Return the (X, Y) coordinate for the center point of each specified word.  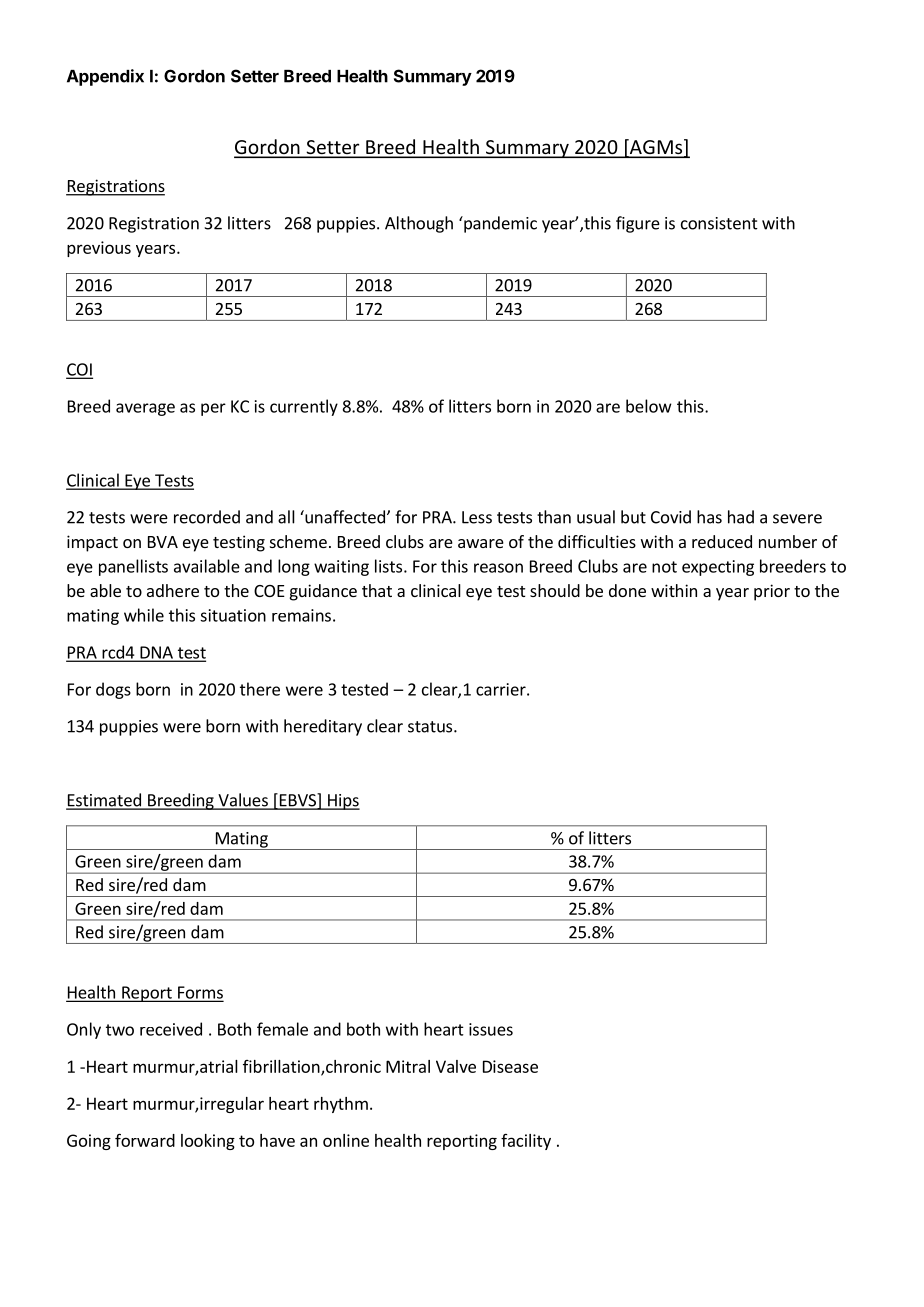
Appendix (105, 77)
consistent (719, 223)
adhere (173, 590)
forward (145, 1140)
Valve (456, 1066)
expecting (718, 568)
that (377, 590)
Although (419, 224)
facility (526, 1142)
